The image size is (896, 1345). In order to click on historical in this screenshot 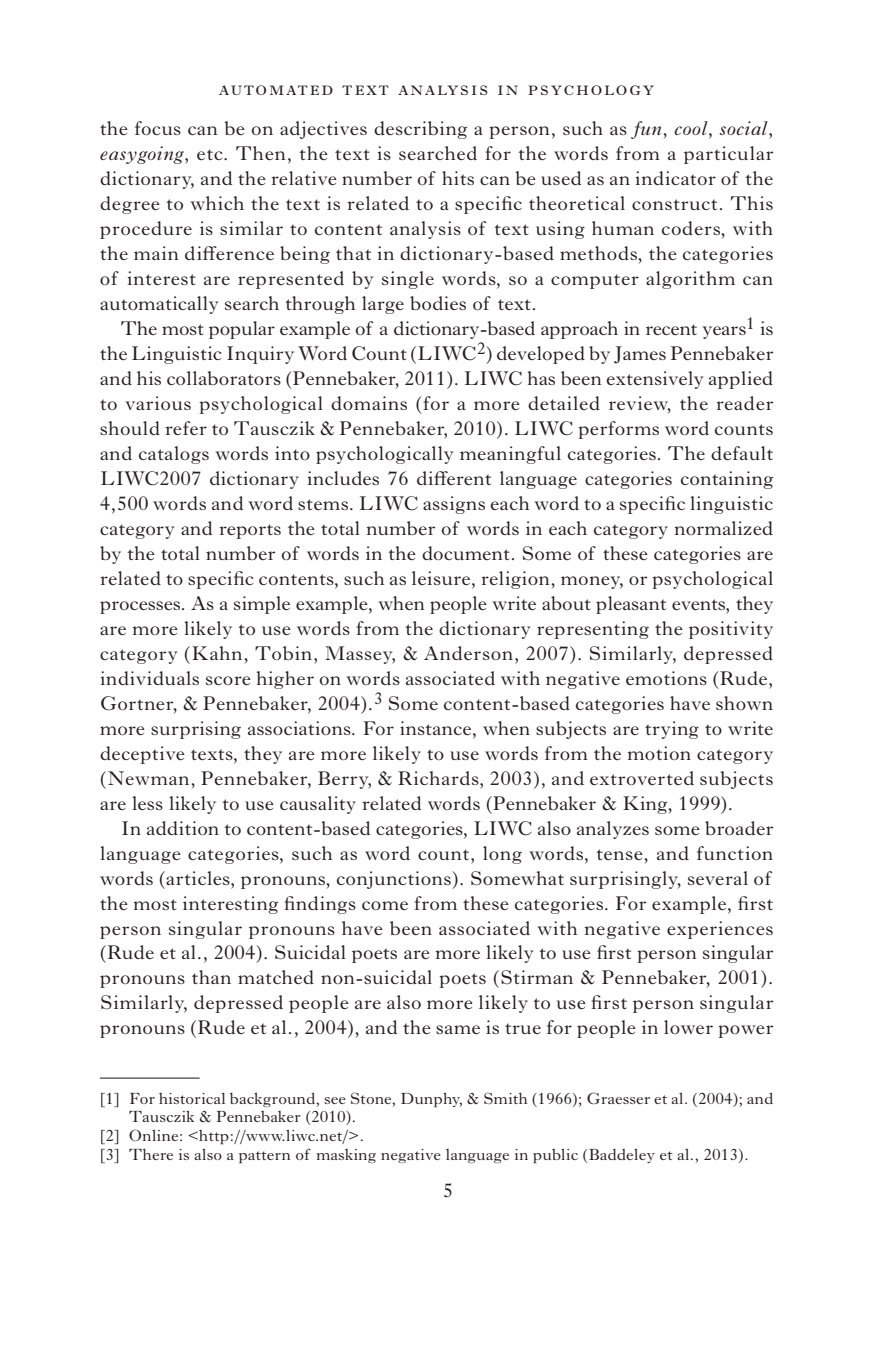, I will do `click(192, 1098)`.
